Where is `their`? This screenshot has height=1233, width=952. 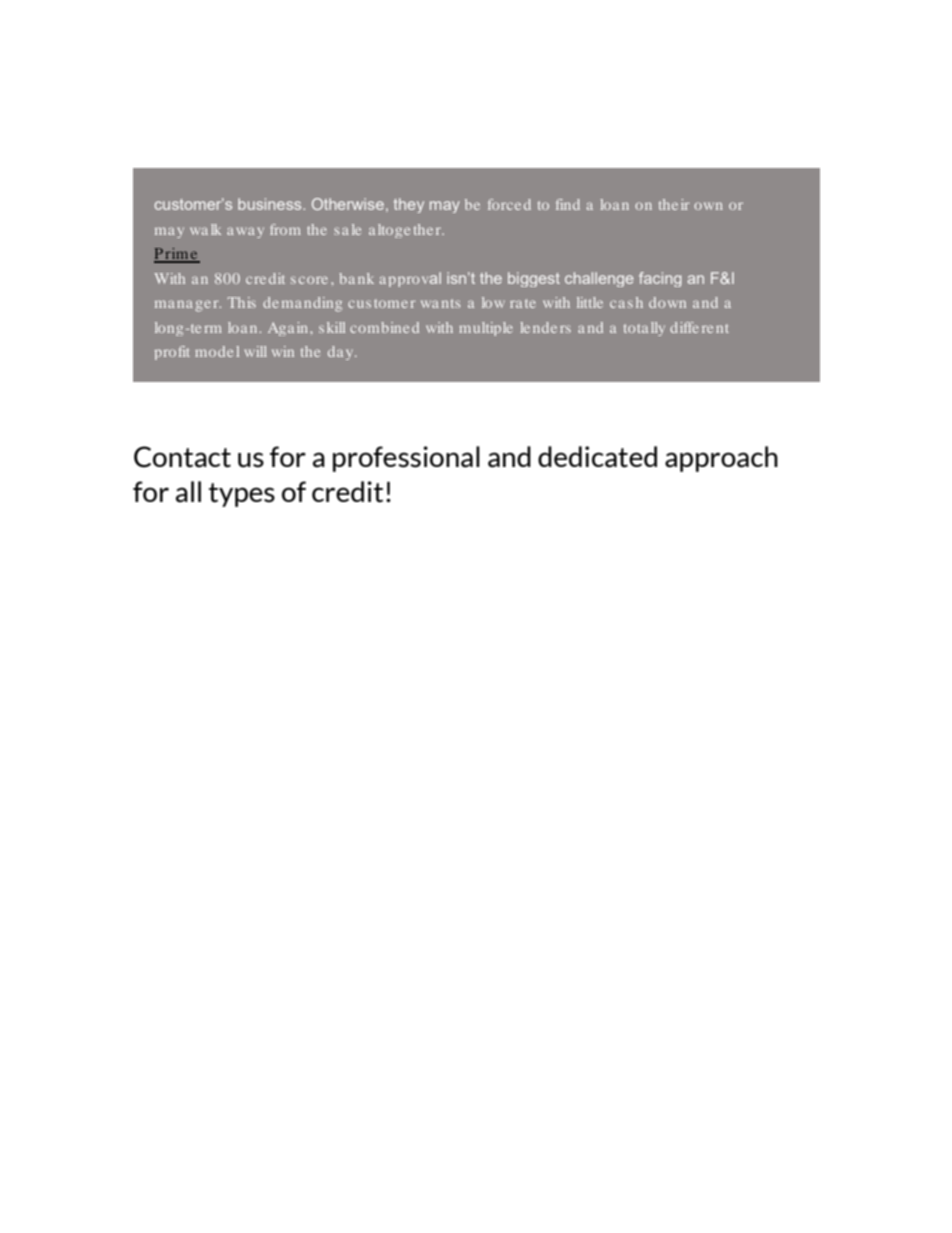 their is located at coordinates (674, 204).
